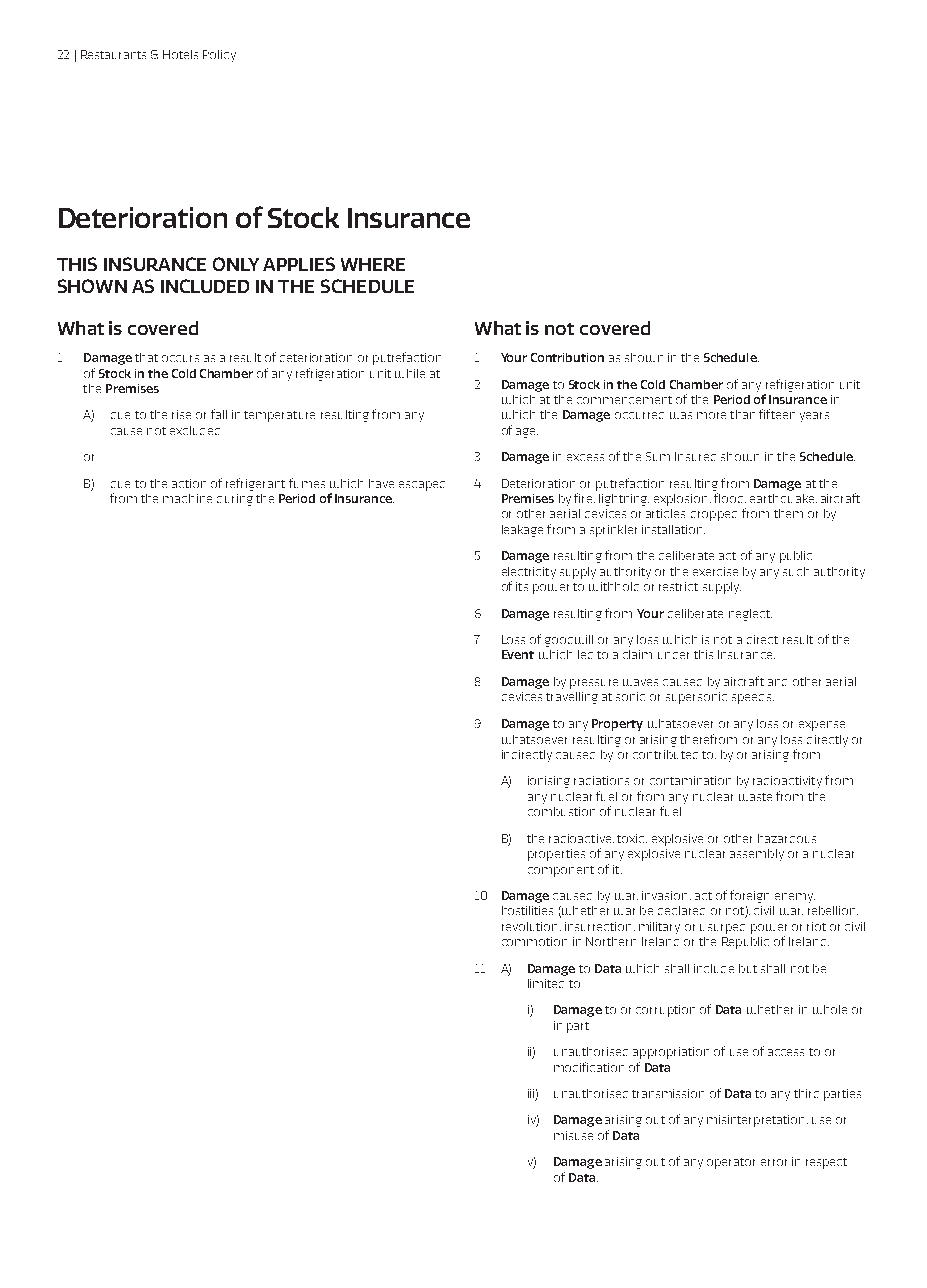  I want to click on properties, so click(556, 855).
